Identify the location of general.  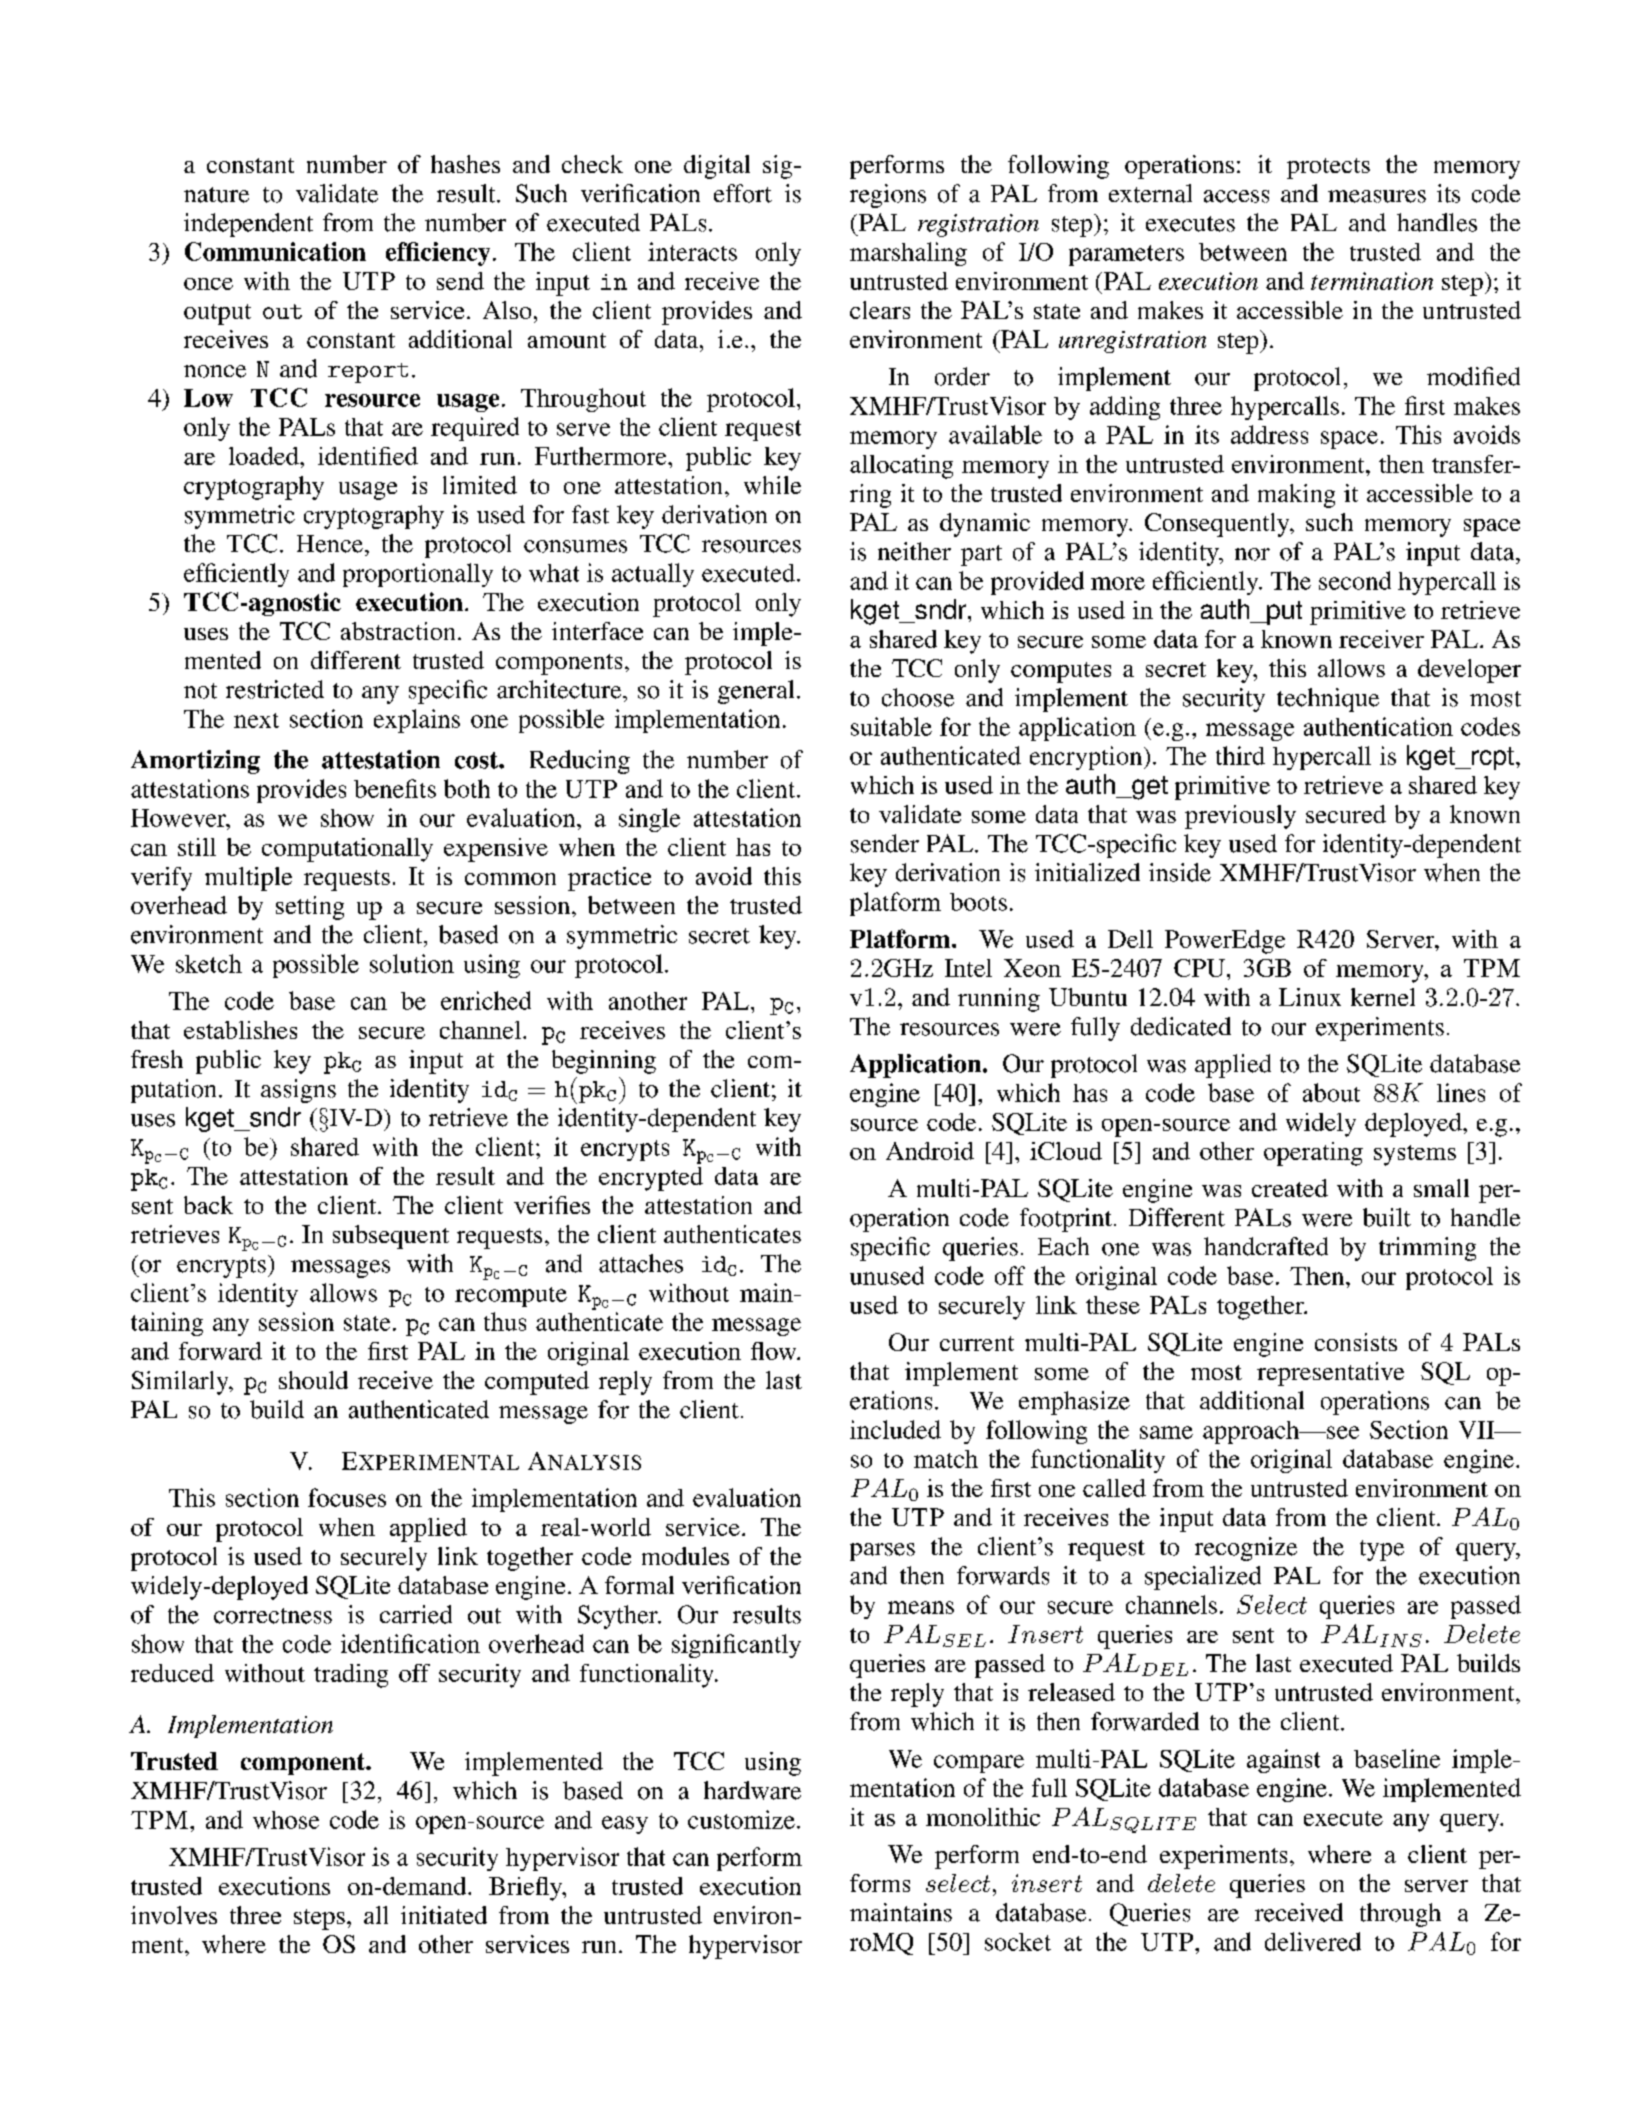
(756, 692).
